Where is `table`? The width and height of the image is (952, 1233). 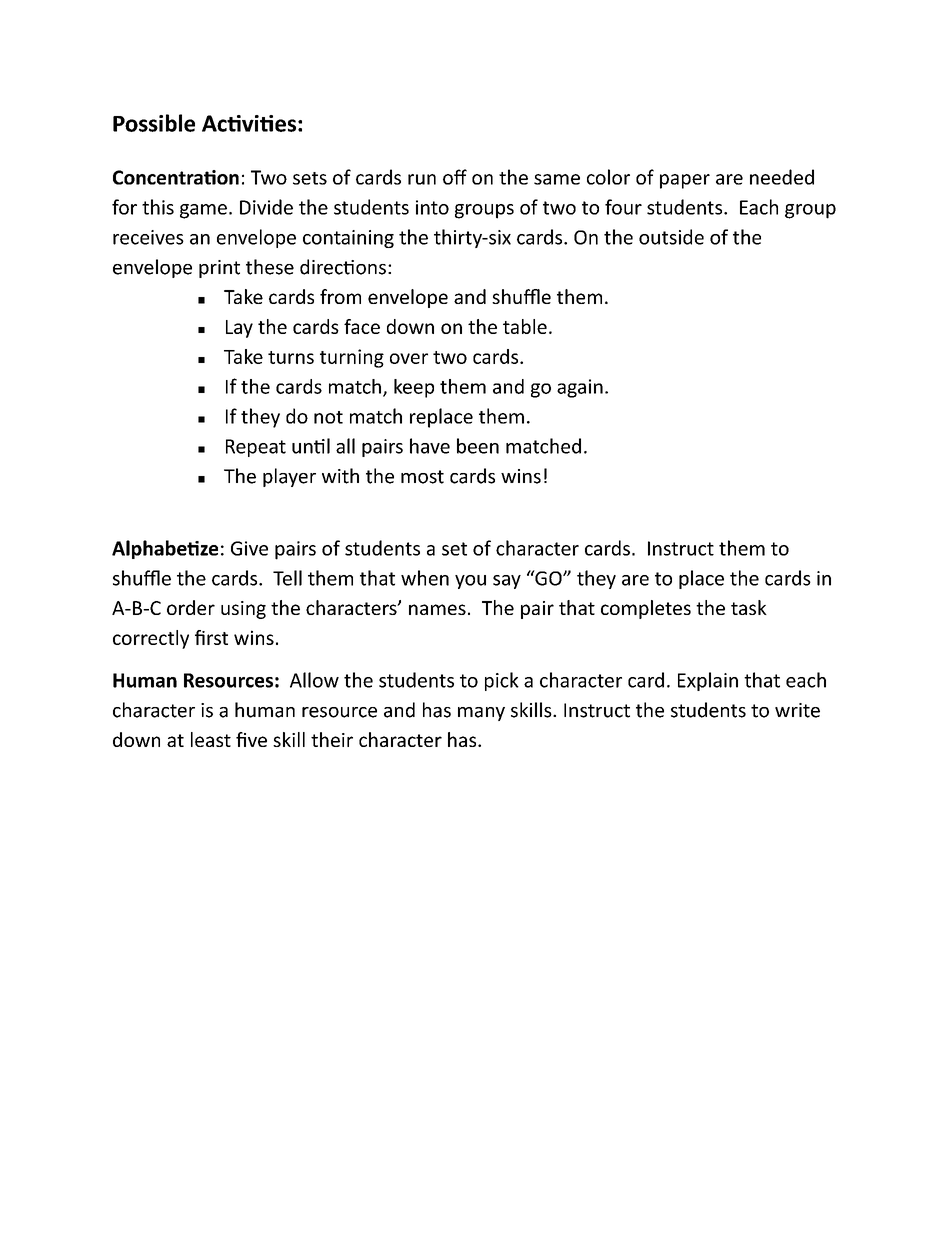
table is located at coordinates (525, 326).
